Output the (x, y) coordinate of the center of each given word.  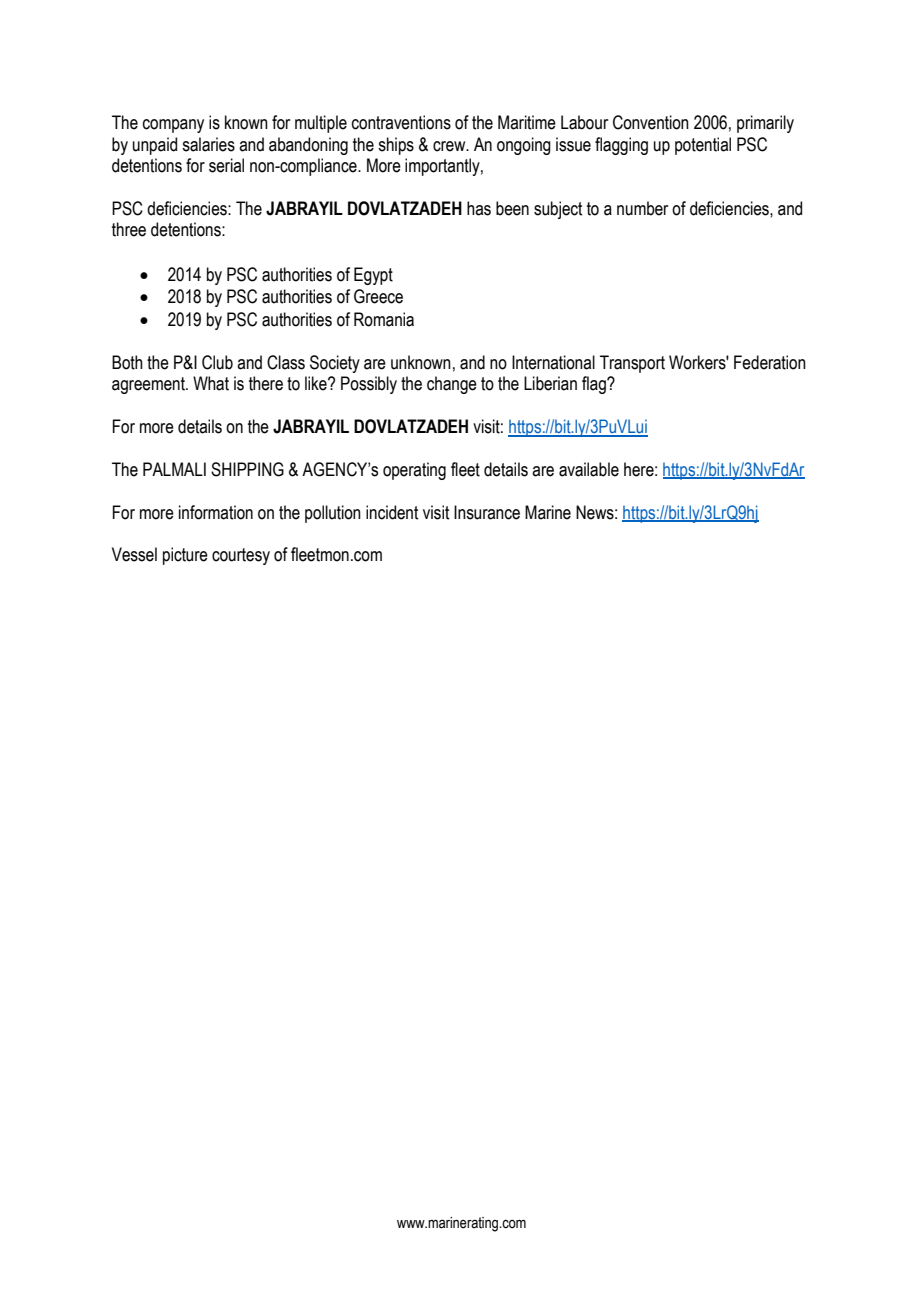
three (129, 229)
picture (185, 556)
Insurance (487, 512)
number (642, 208)
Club (217, 362)
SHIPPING (247, 469)
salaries (208, 144)
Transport (632, 364)
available (589, 469)
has (479, 208)
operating (414, 471)
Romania (384, 319)
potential (703, 146)
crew (450, 146)
